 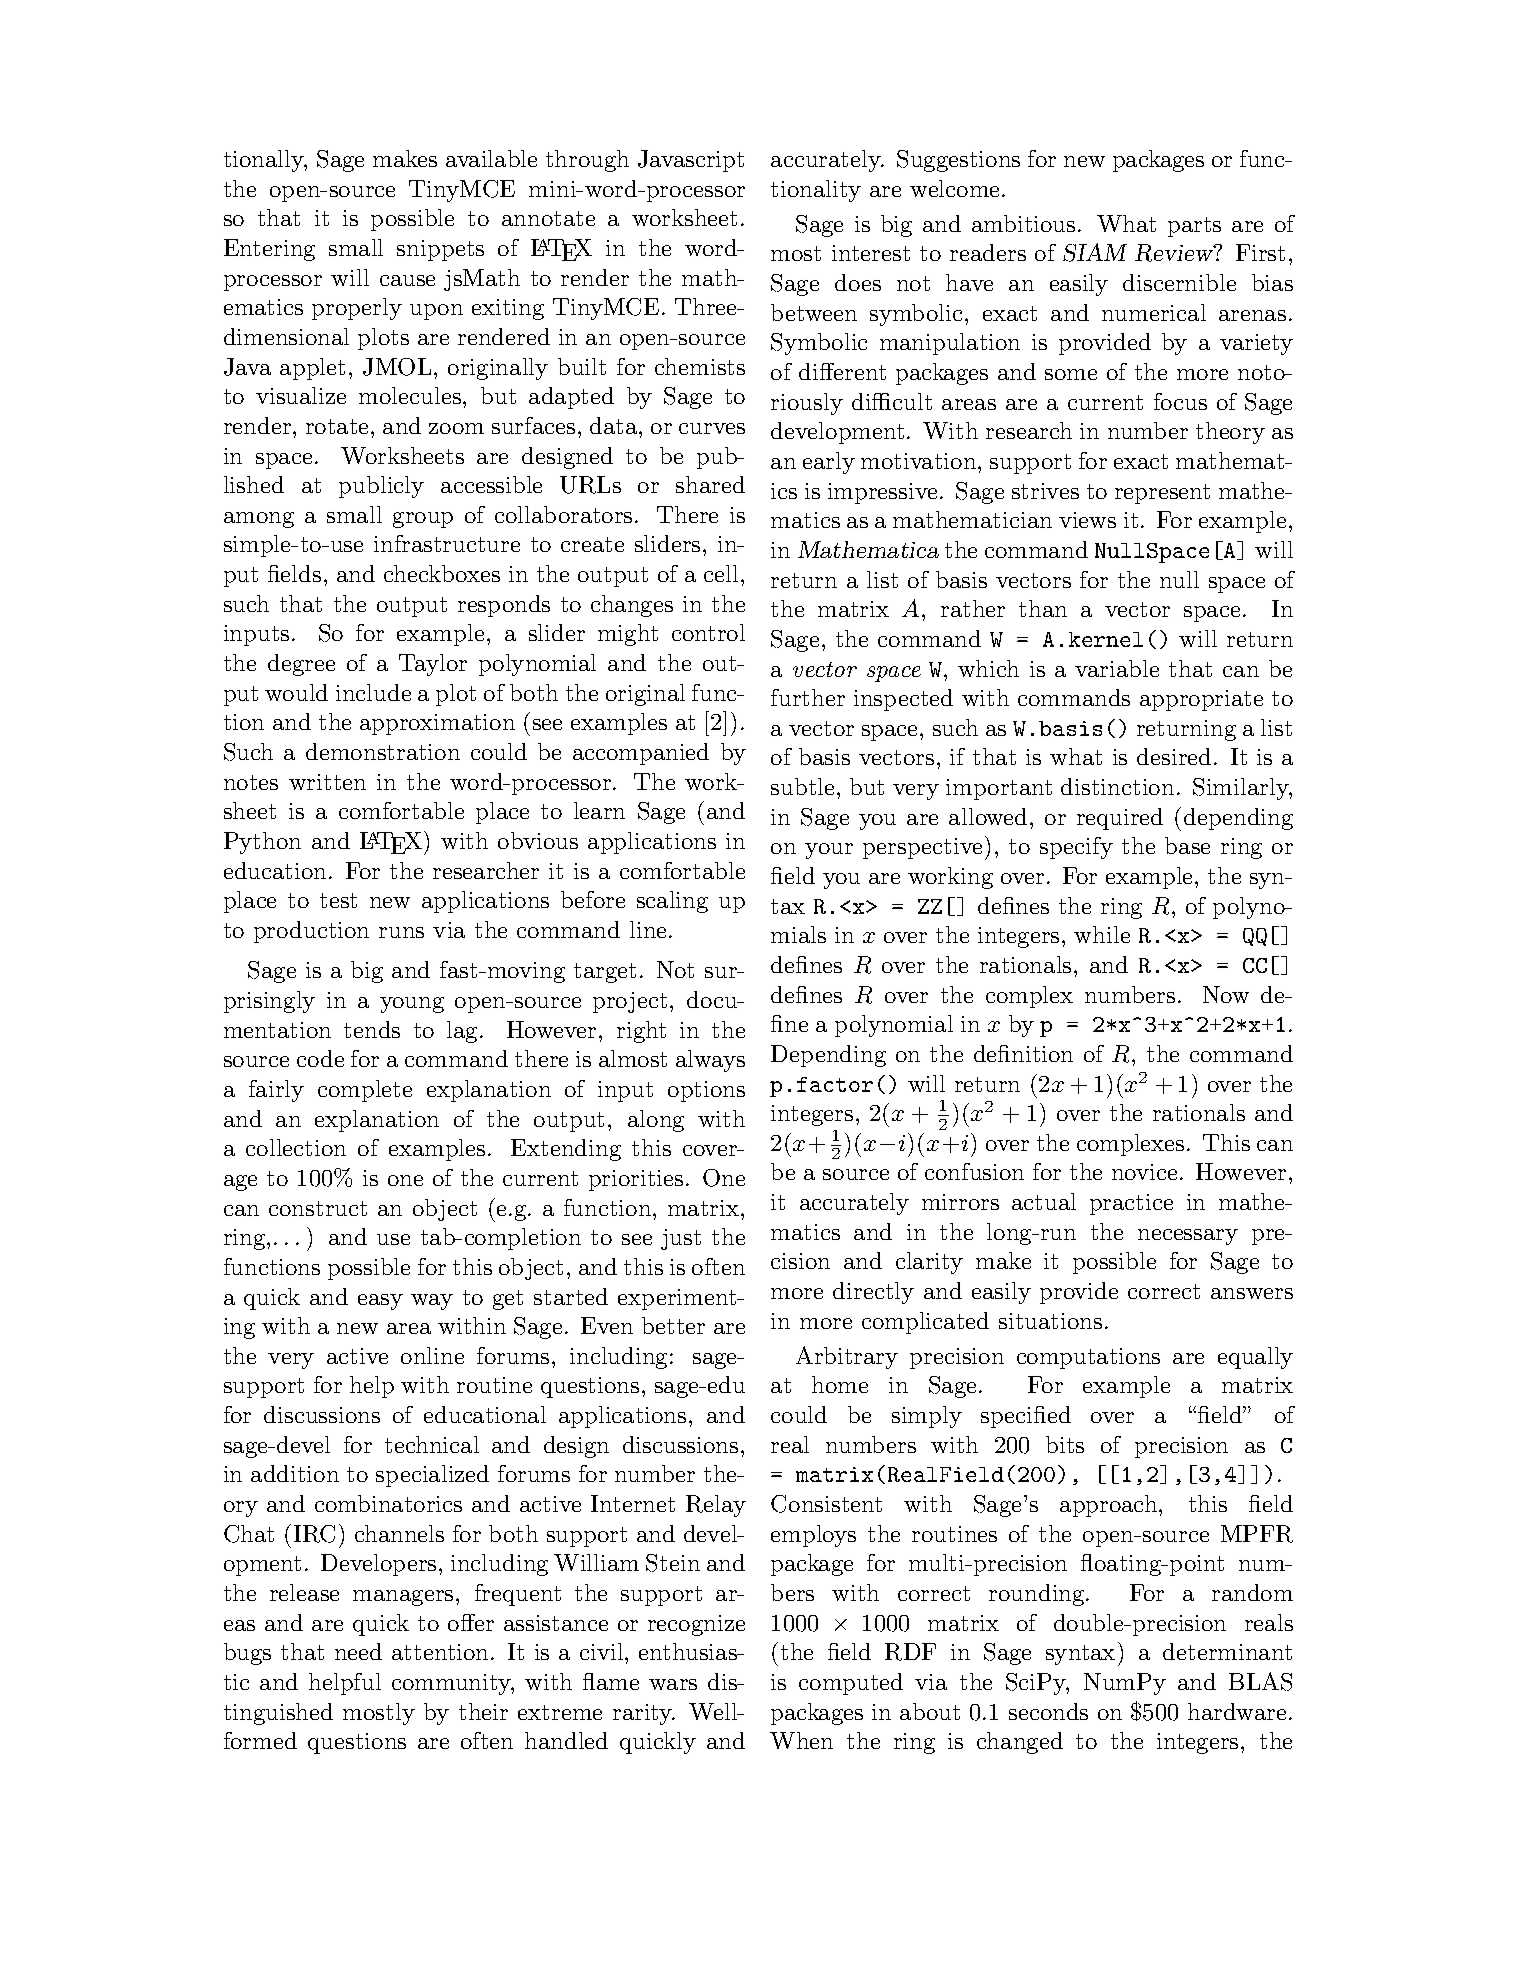 What do you see at coordinates (1102, 934) in the page?
I see `while` at bounding box center [1102, 934].
